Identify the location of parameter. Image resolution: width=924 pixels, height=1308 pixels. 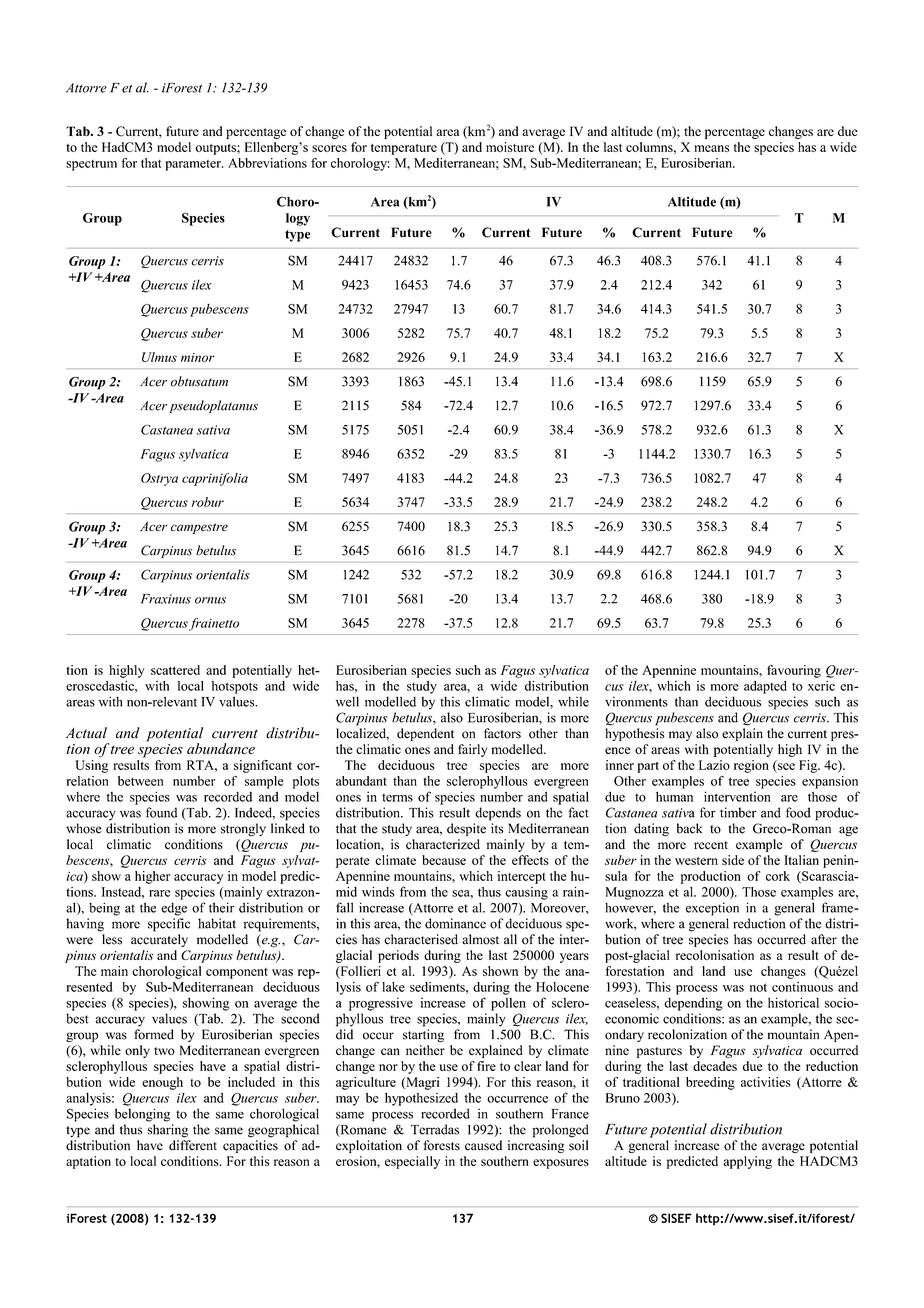
(194, 165).
